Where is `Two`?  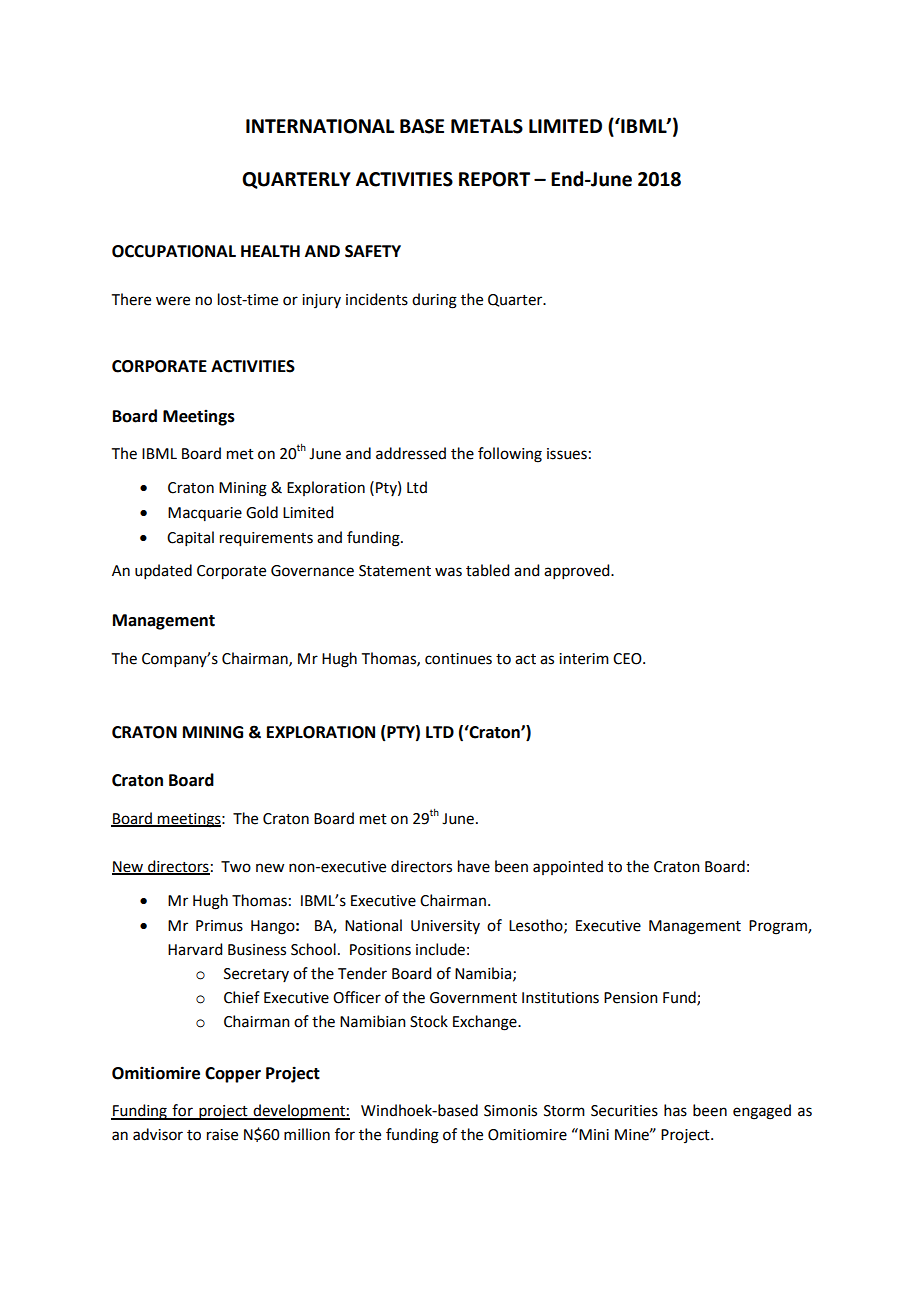 Two is located at coordinates (236, 867).
